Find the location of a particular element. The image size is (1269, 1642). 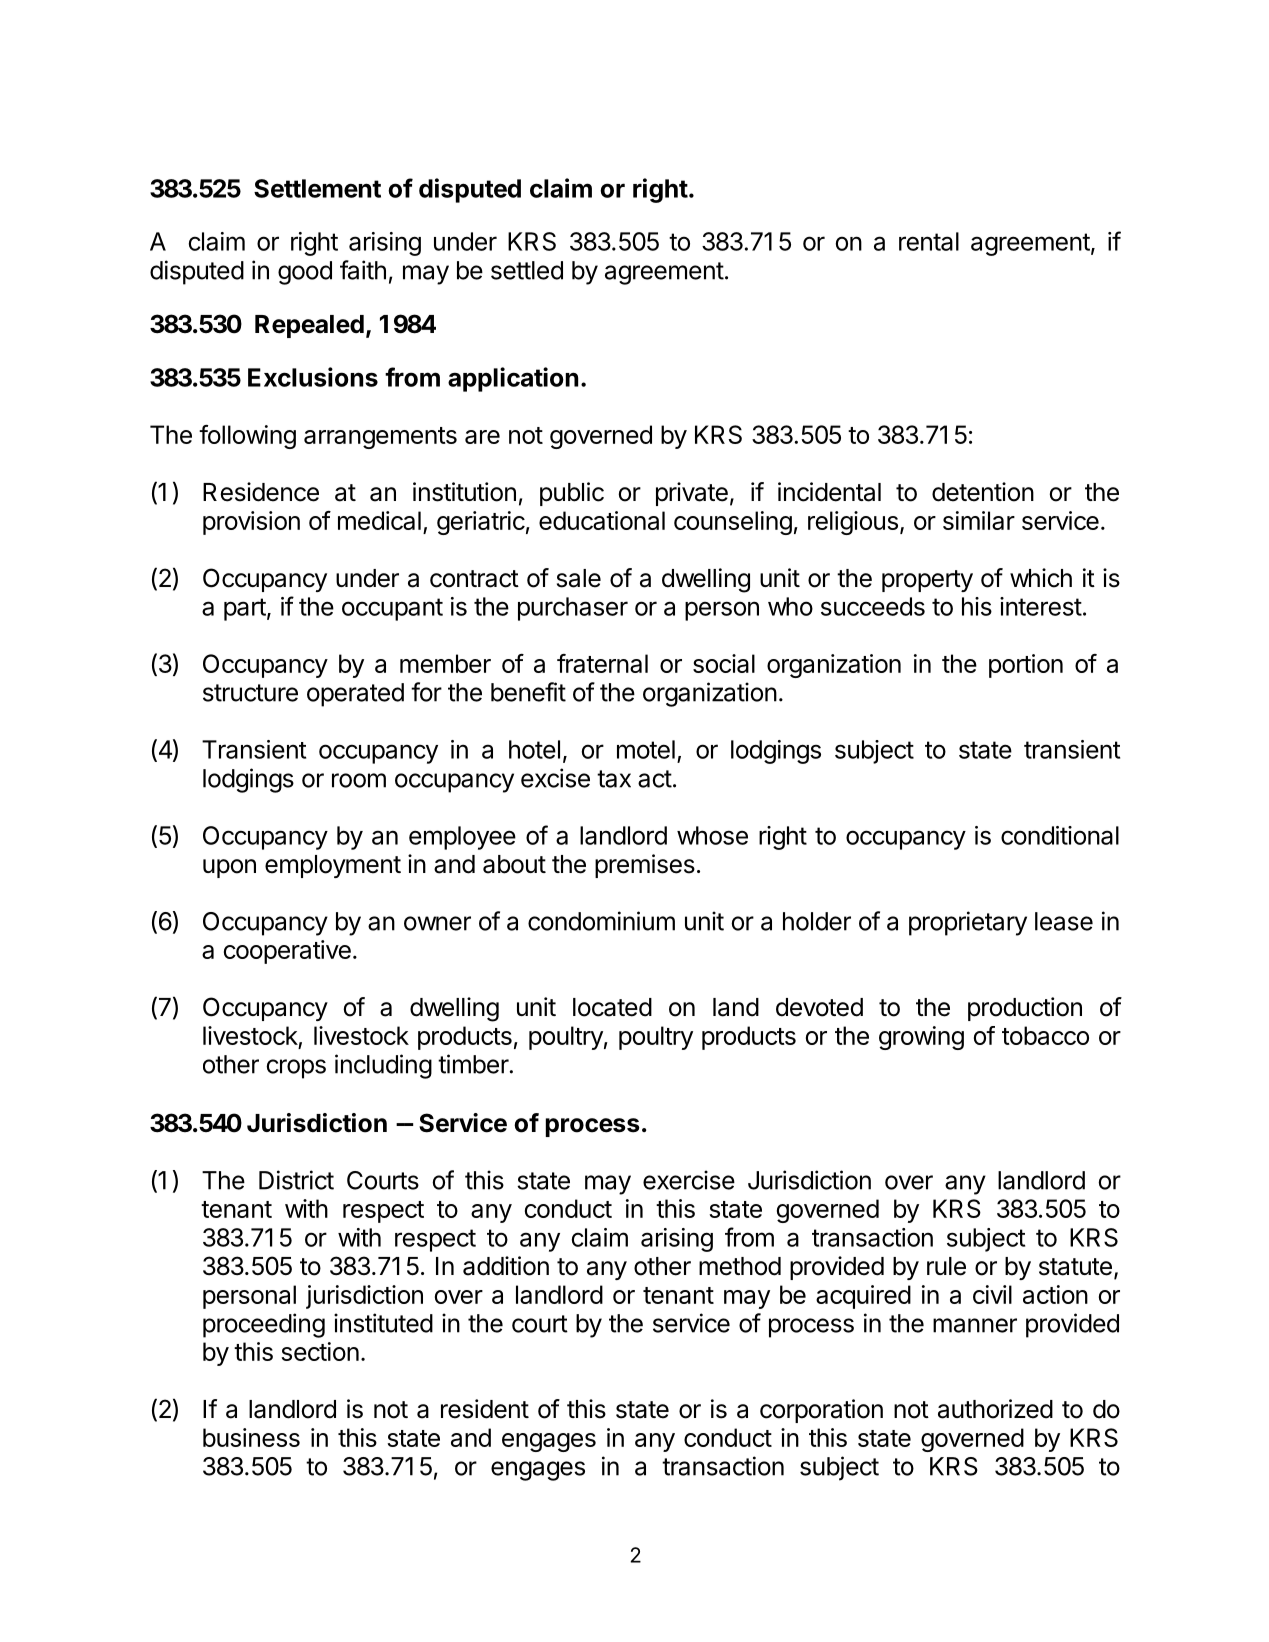

exercise is located at coordinates (689, 1180).
